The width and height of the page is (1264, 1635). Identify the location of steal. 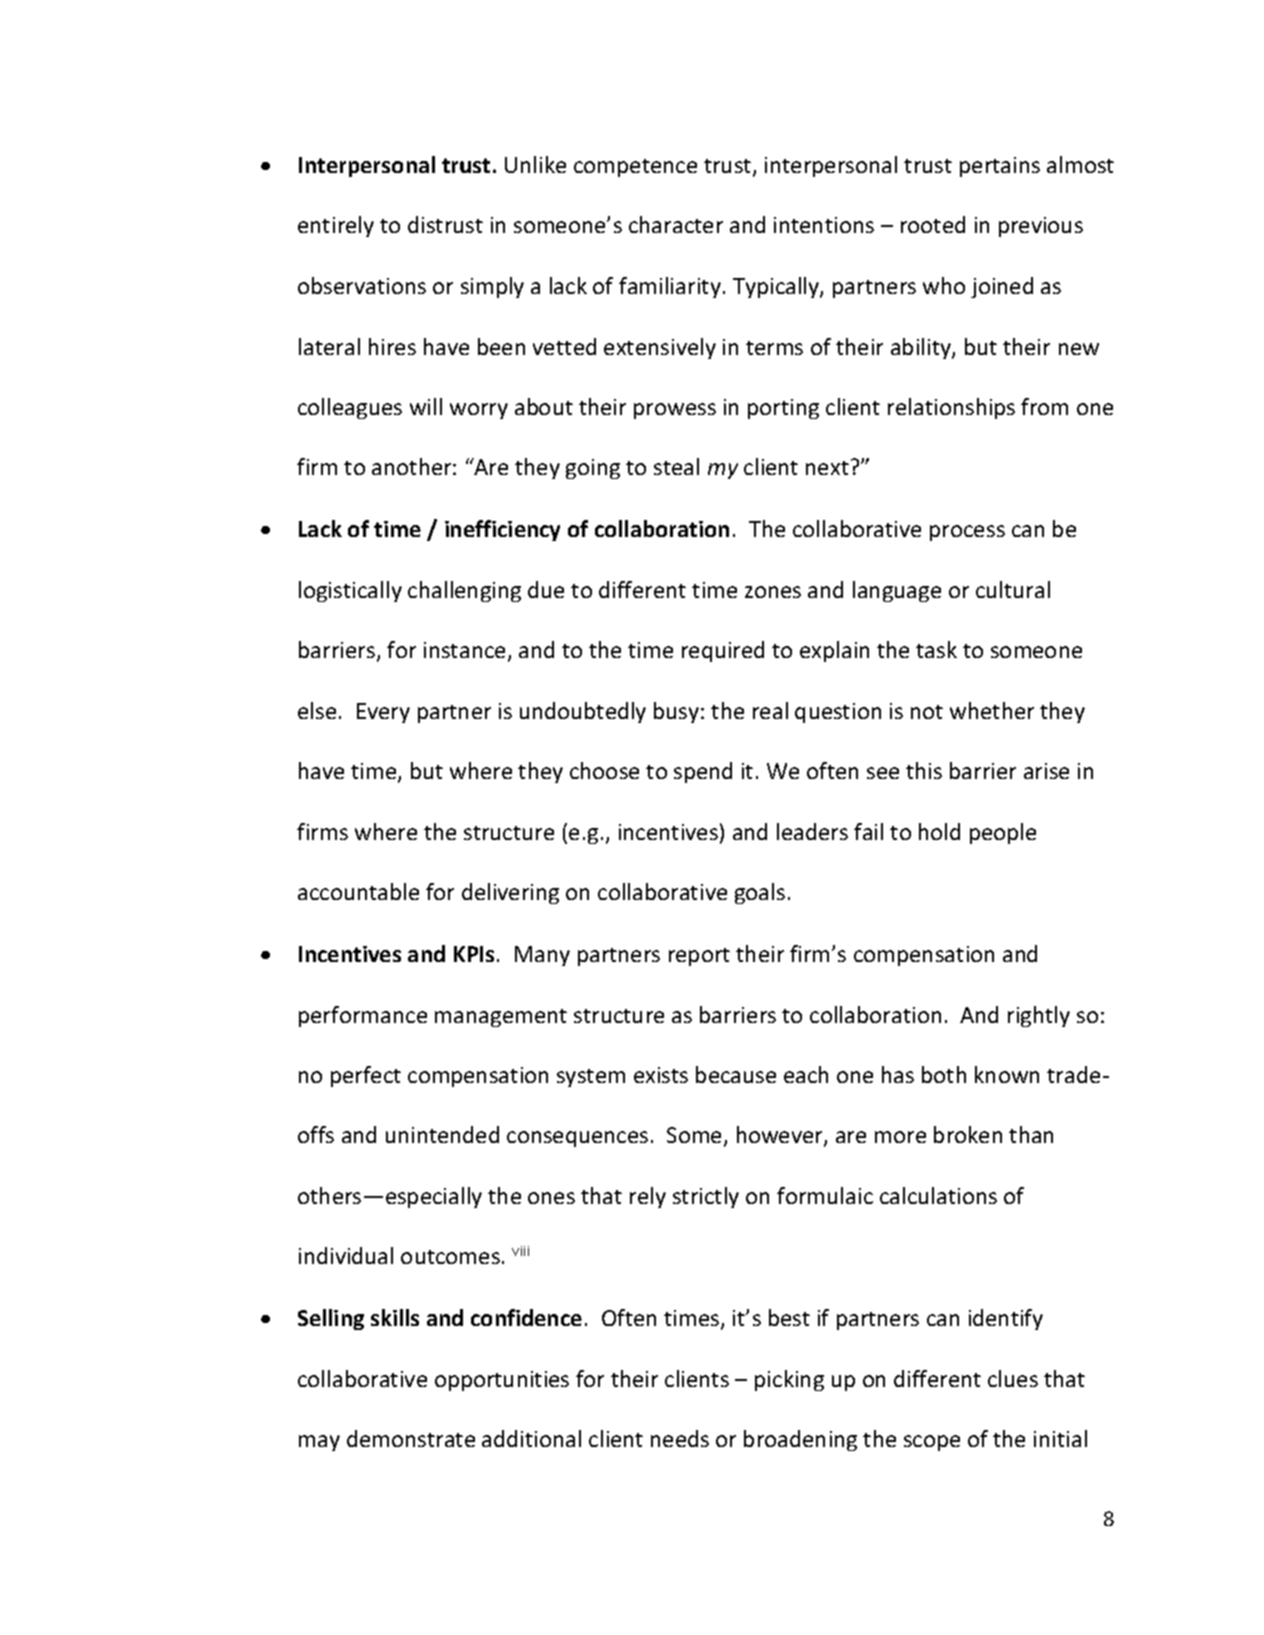
(676, 466).
